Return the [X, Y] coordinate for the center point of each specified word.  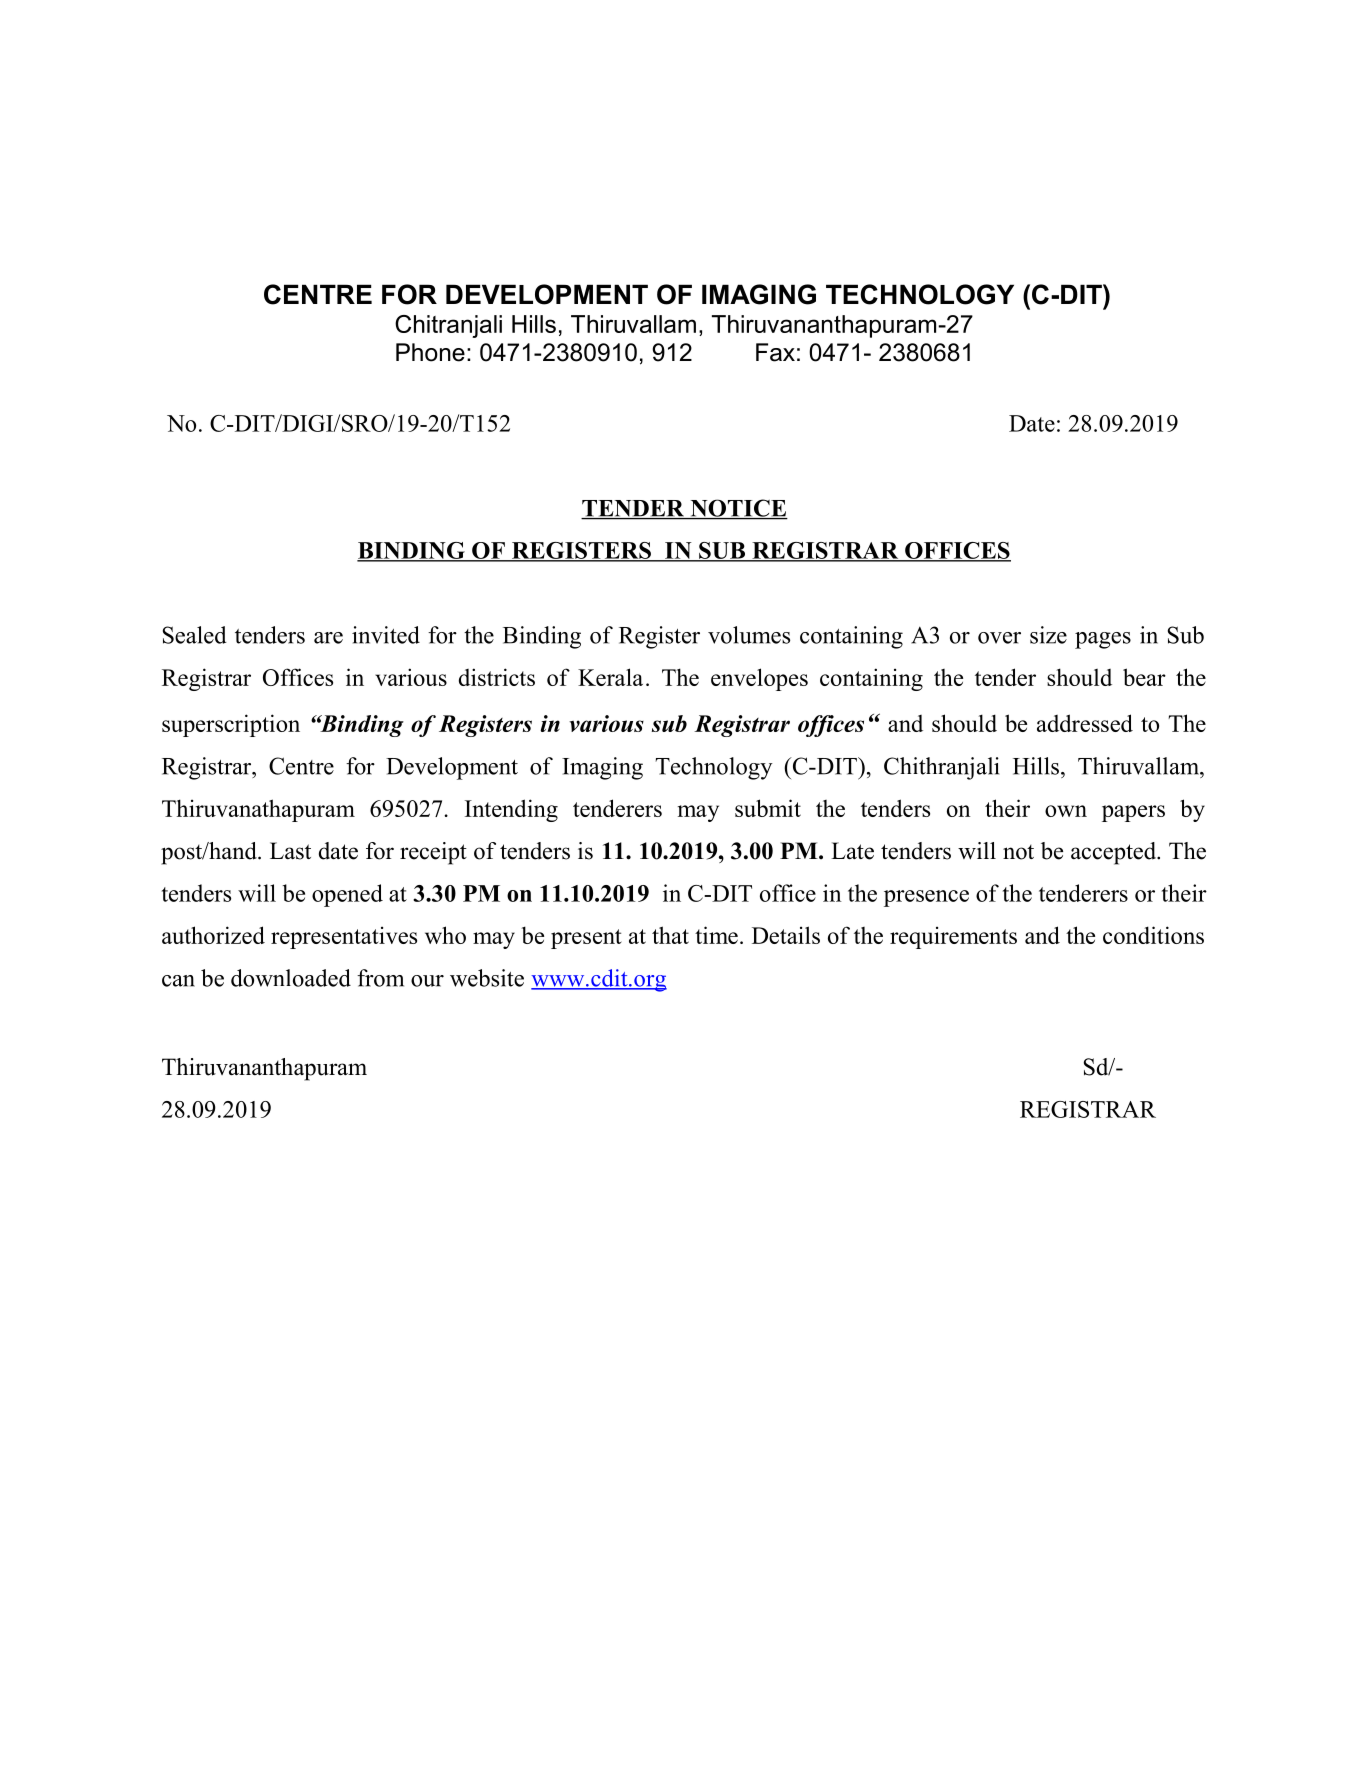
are [328, 638]
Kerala [610, 677]
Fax [775, 352]
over [999, 638]
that [670, 935]
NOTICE [738, 509]
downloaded [291, 978]
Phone [430, 352]
